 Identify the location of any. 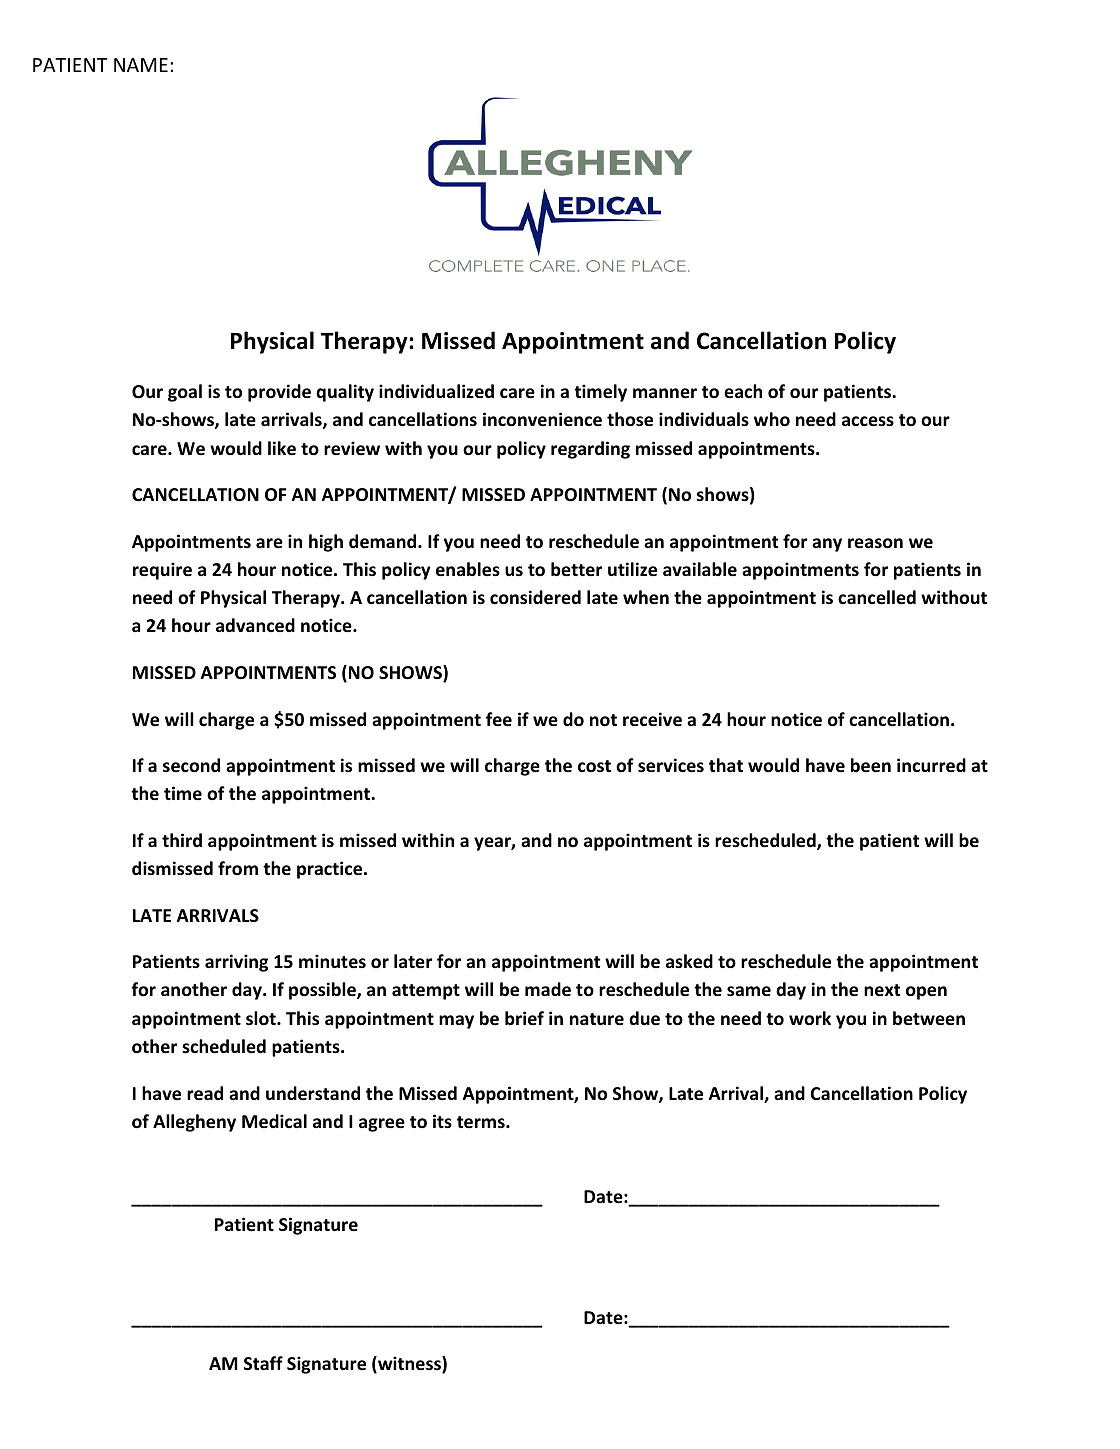
(827, 545).
